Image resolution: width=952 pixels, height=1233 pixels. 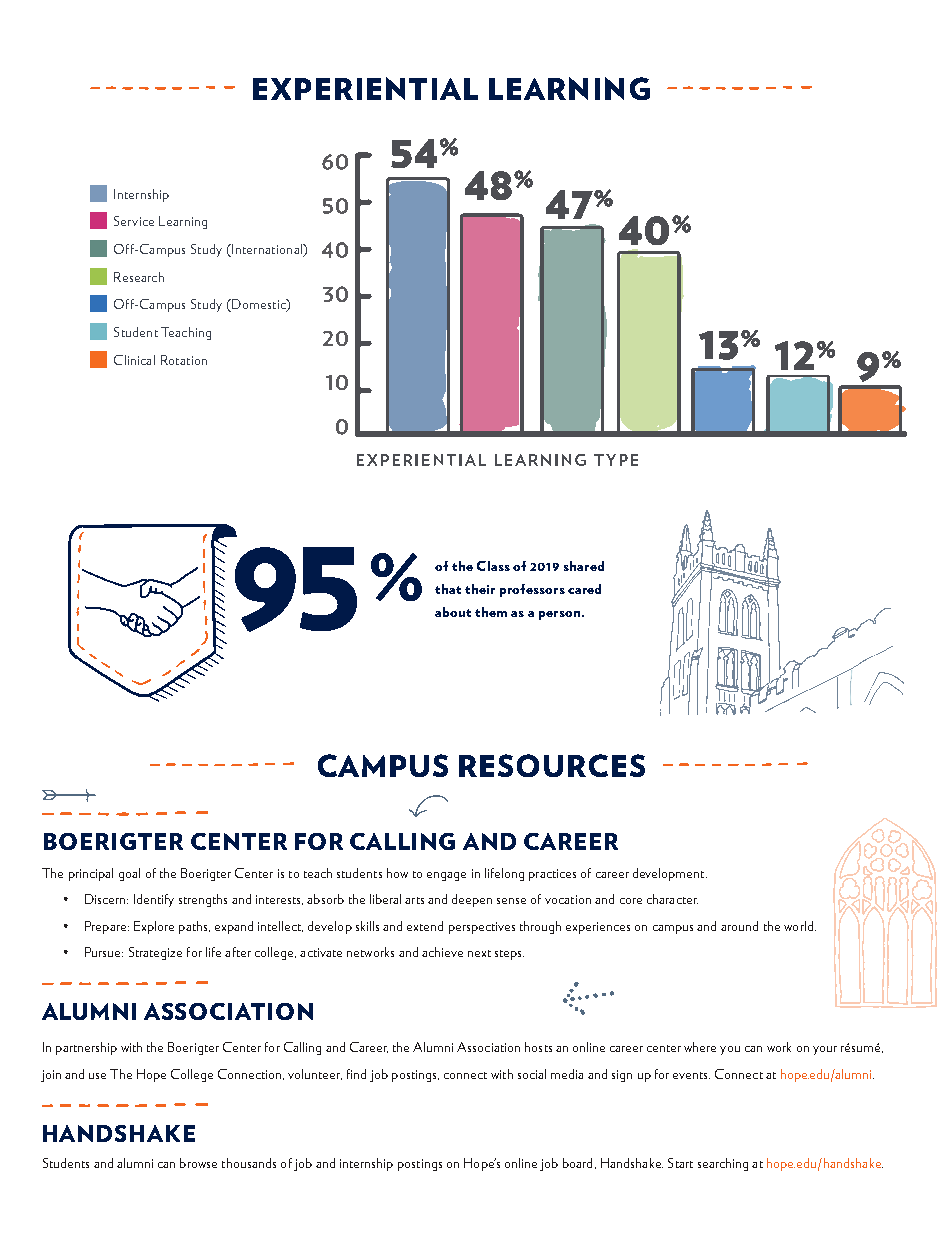 I want to click on character, so click(x=672, y=899).
